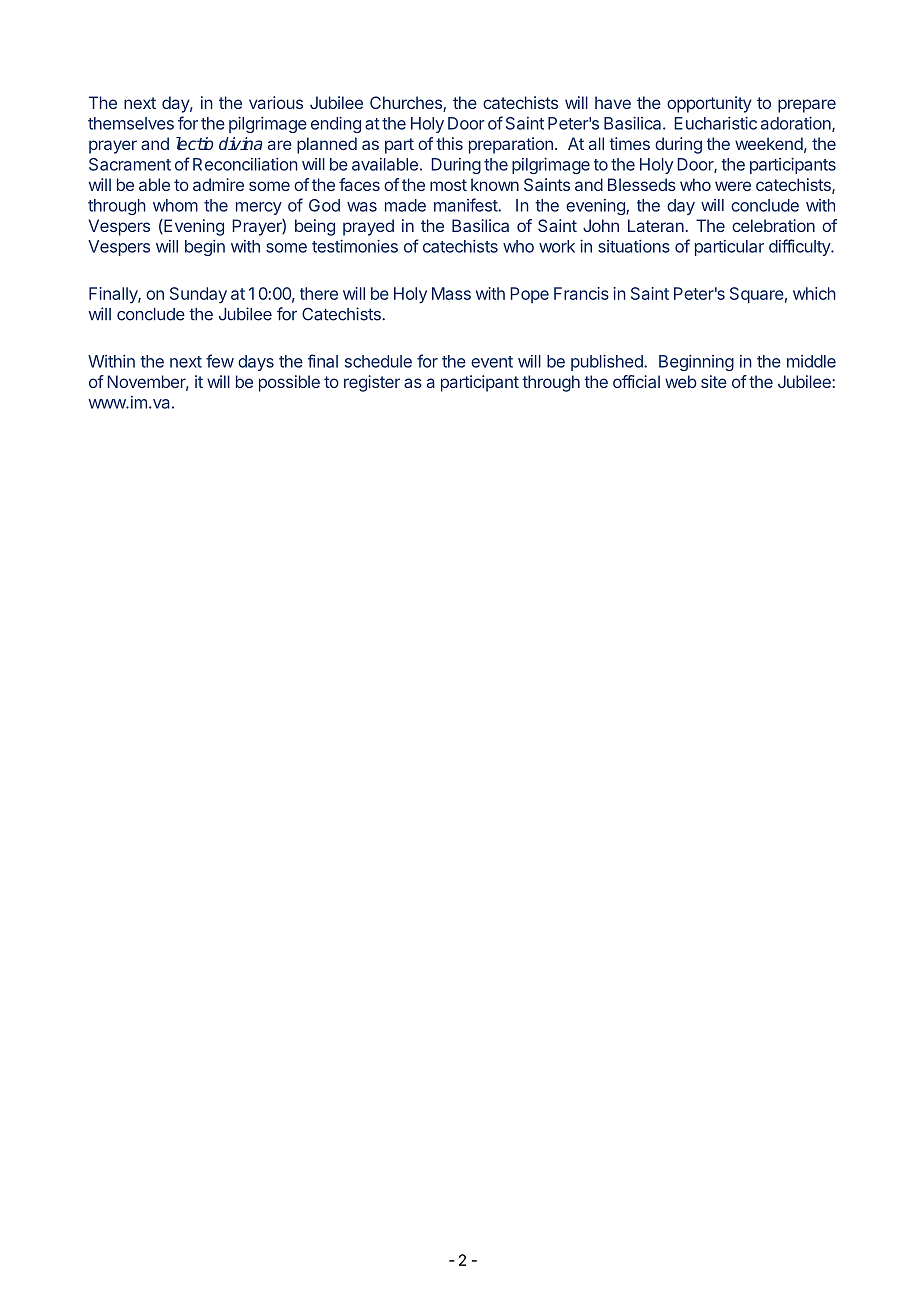  Describe the element at coordinates (492, 362) in the screenshot. I see `event` at that location.
